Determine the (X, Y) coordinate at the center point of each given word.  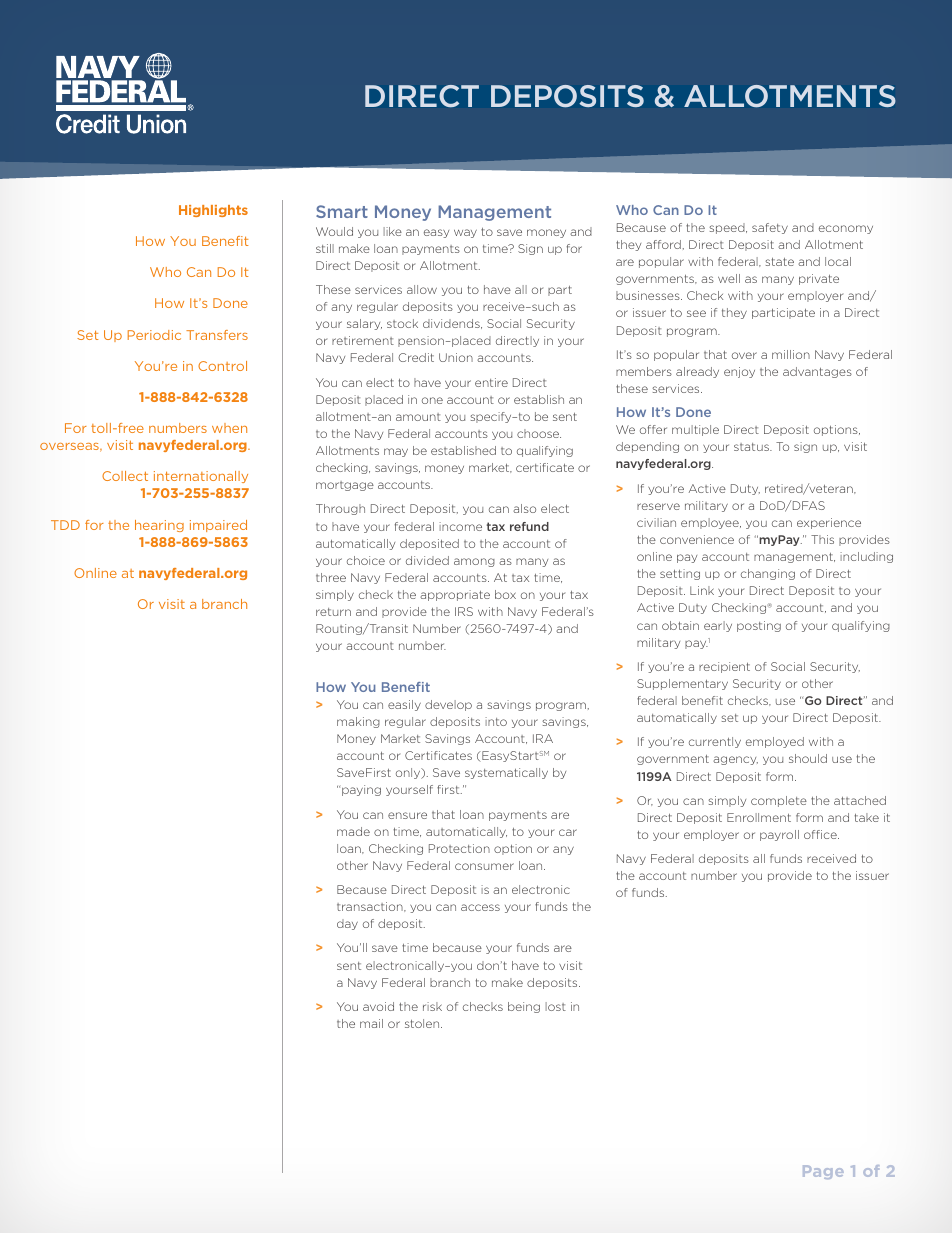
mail (371, 1023)
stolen (423, 1023)
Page (823, 1172)
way (465, 233)
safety (770, 228)
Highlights (213, 211)
